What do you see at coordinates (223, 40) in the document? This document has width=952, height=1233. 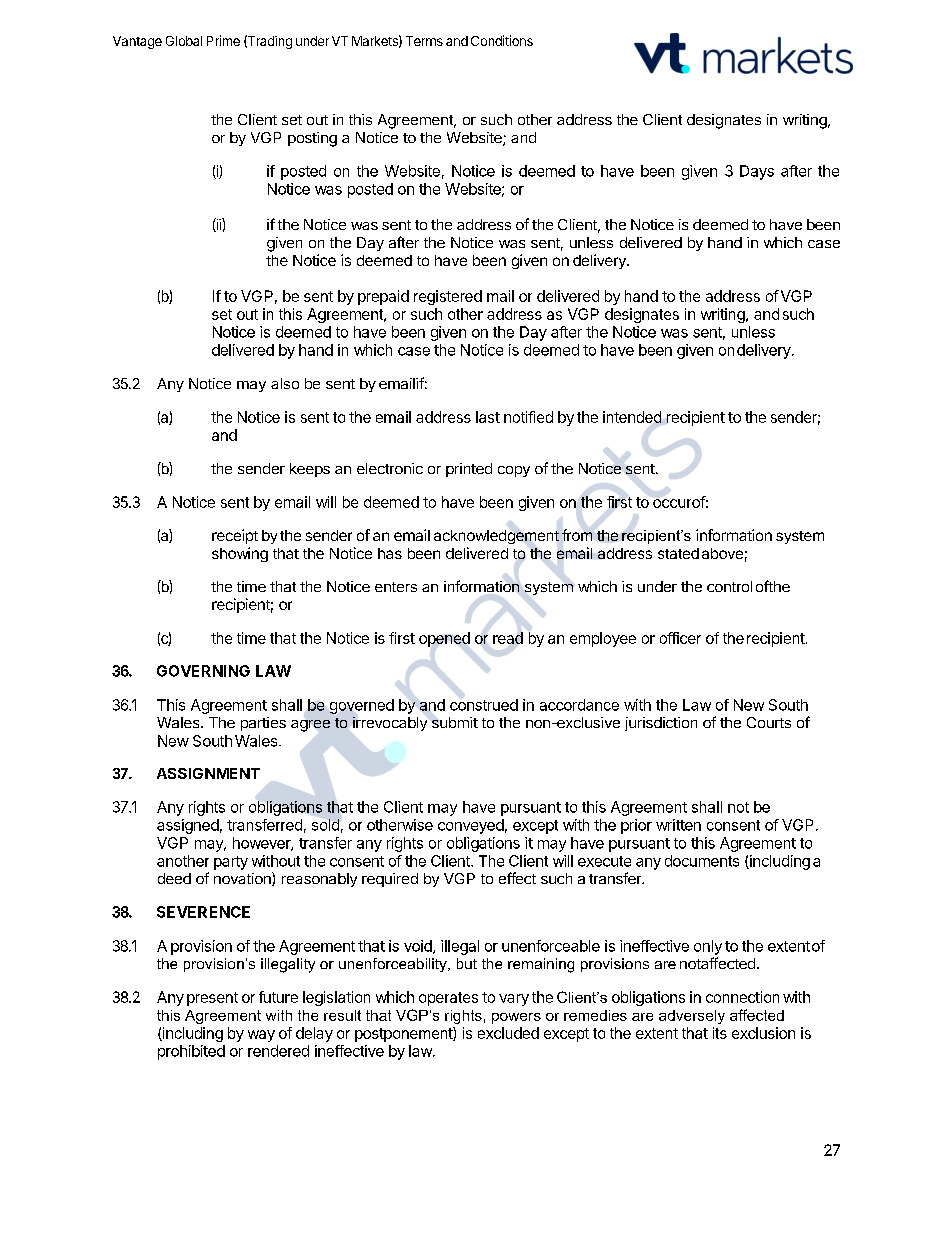 I see `Prime` at bounding box center [223, 40].
